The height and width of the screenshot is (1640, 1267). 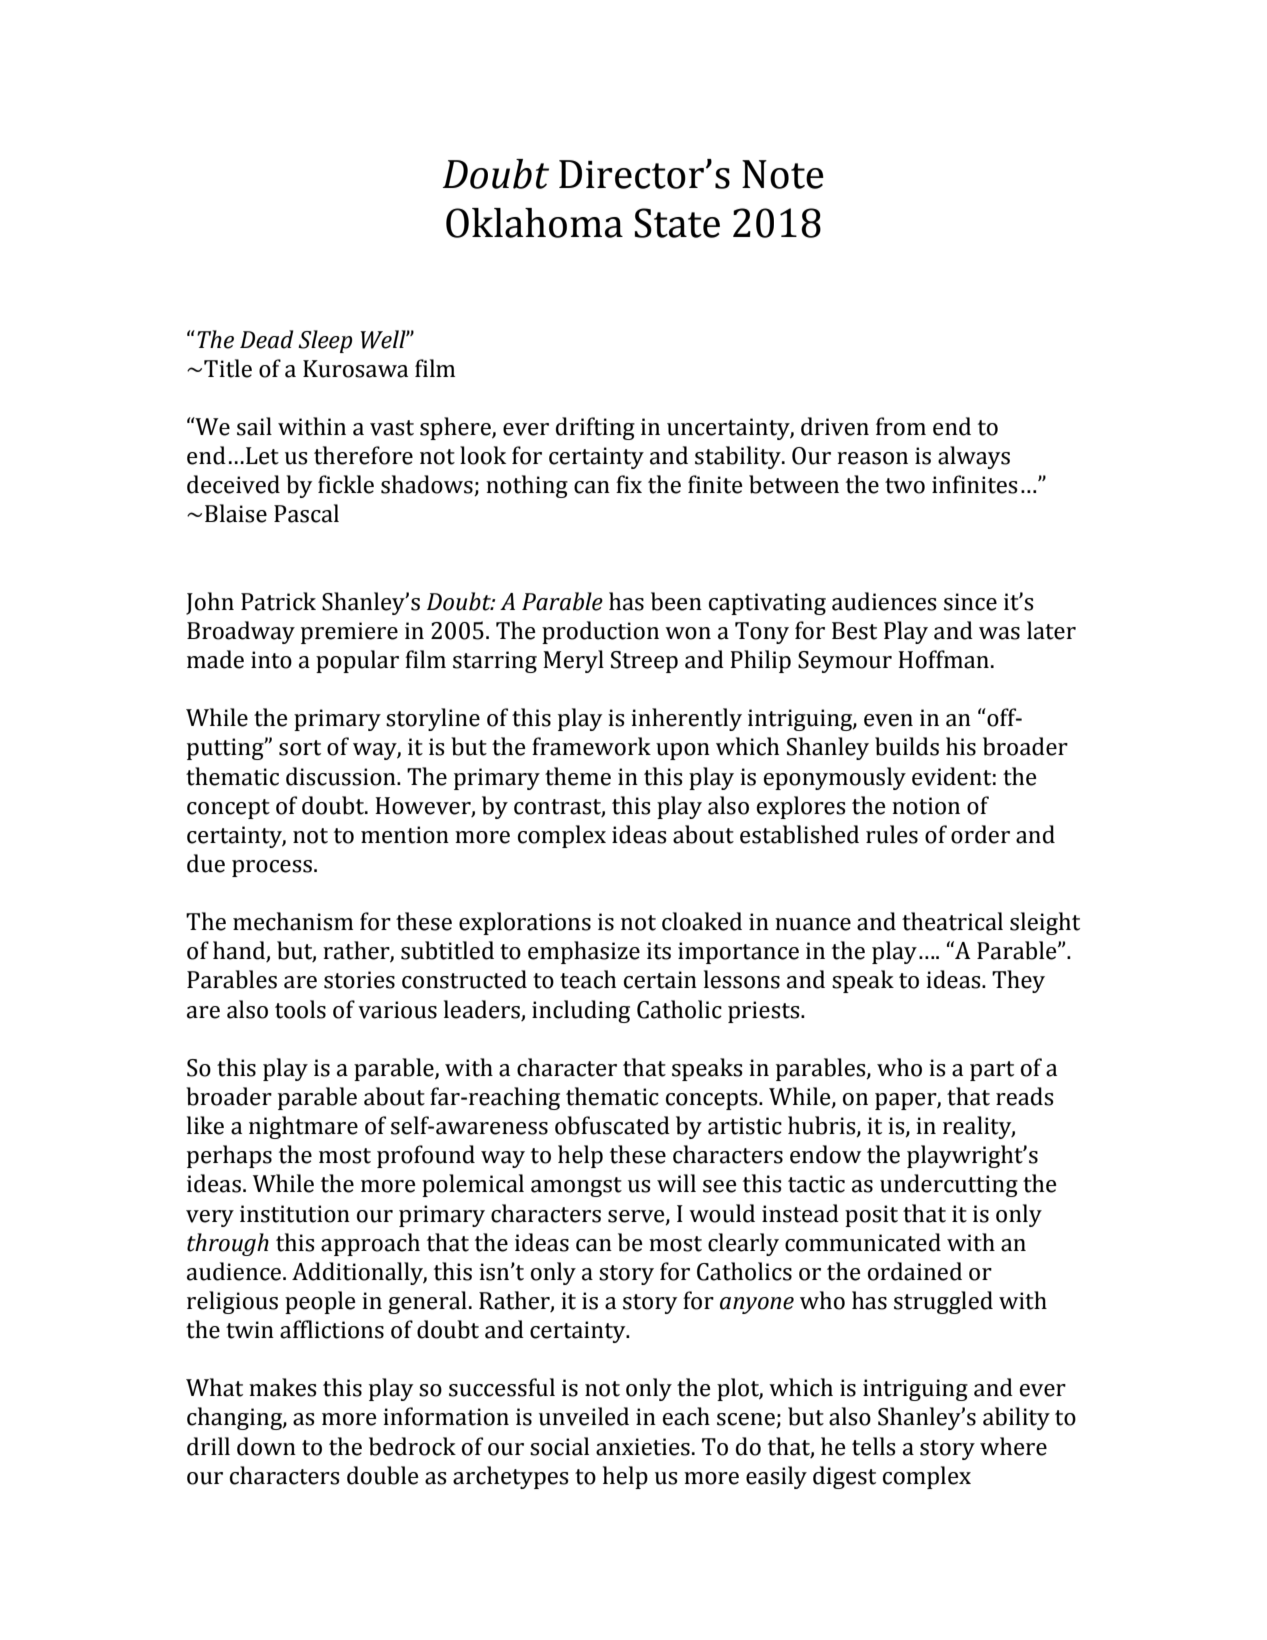 What do you see at coordinates (643, 1447) in the screenshot?
I see `anxieties` at bounding box center [643, 1447].
